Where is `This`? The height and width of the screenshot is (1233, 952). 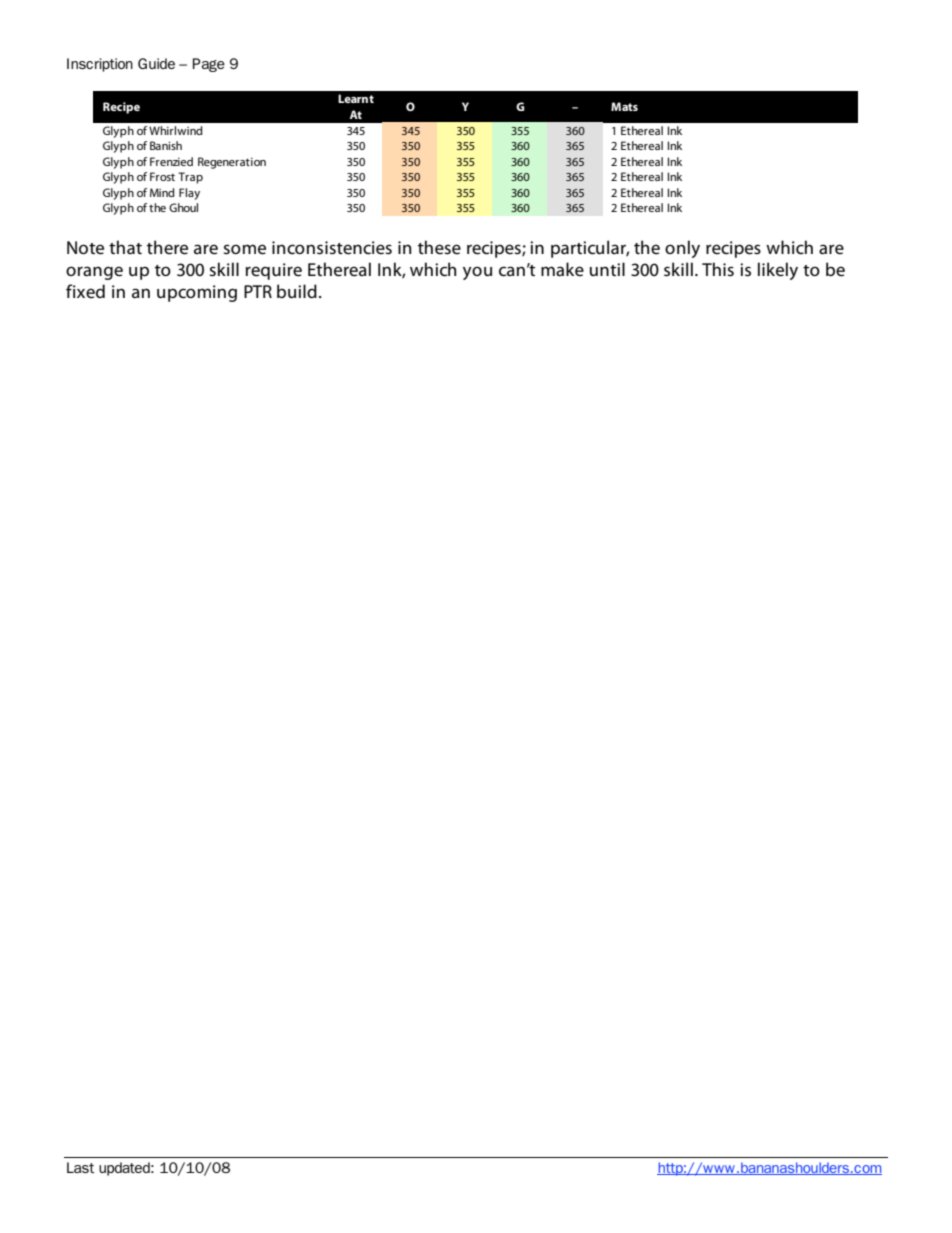 This is located at coordinates (718, 269).
